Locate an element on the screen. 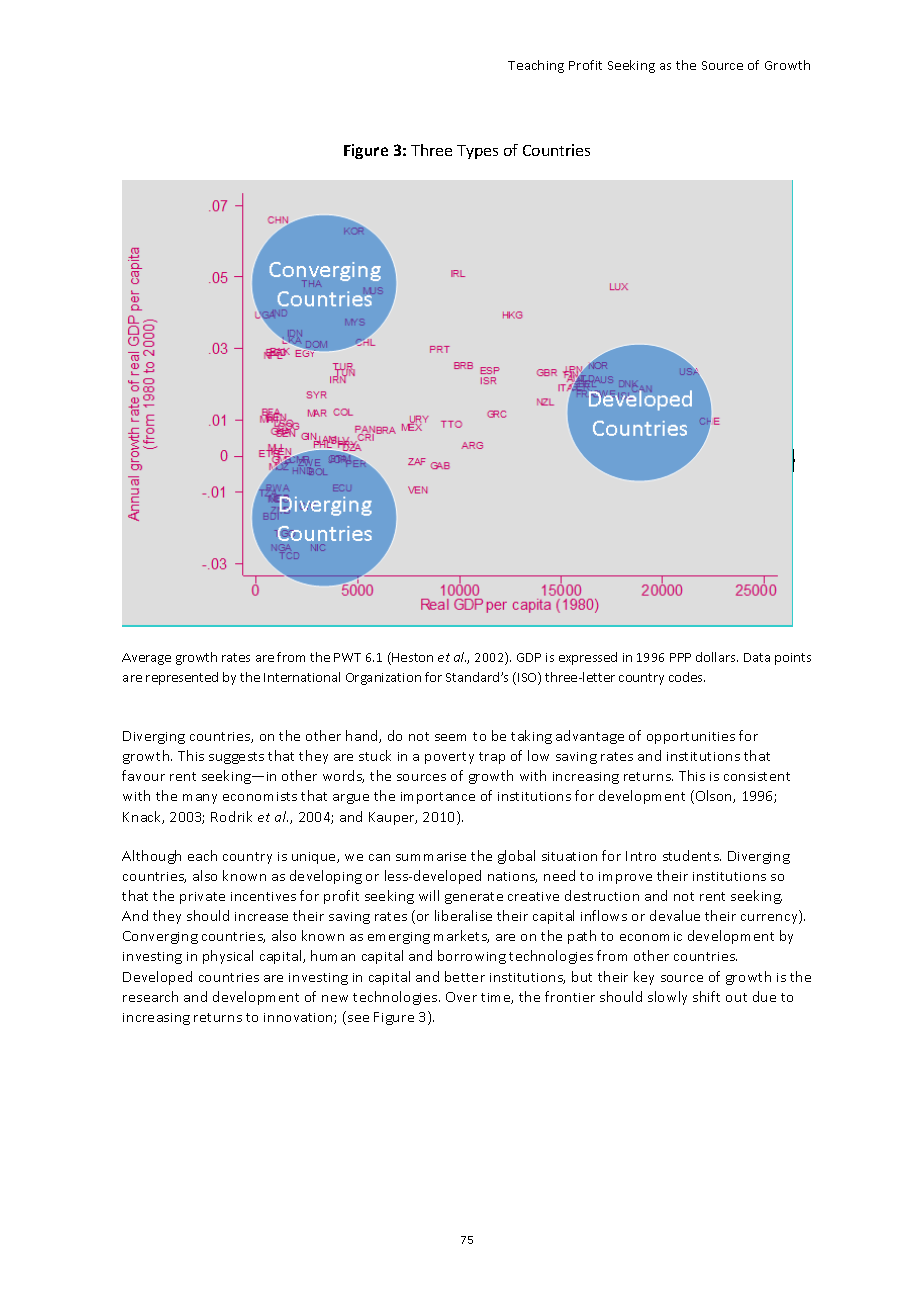  physical is located at coordinates (228, 957).
